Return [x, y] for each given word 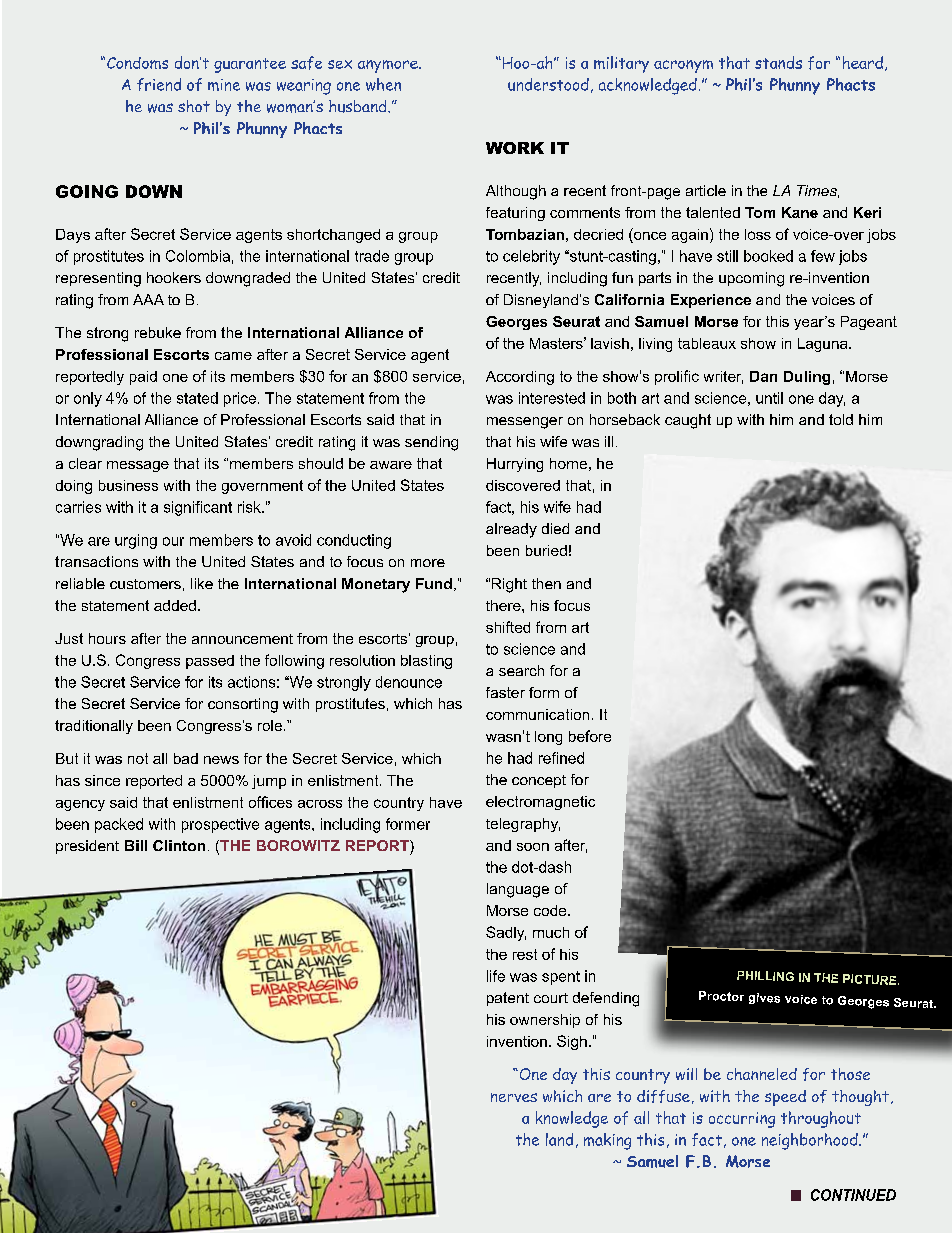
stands [778, 62]
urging [136, 541]
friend [159, 84]
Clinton [179, 845]
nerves [514, 1097]
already [511, 530]
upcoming [751, 279]
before [590, 736]
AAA [148, 299]
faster [505, 692]
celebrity [531, 257]
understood [548, 84]
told [841, 419]
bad [186, 758]
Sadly [506, 933]
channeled [762, 1074]
